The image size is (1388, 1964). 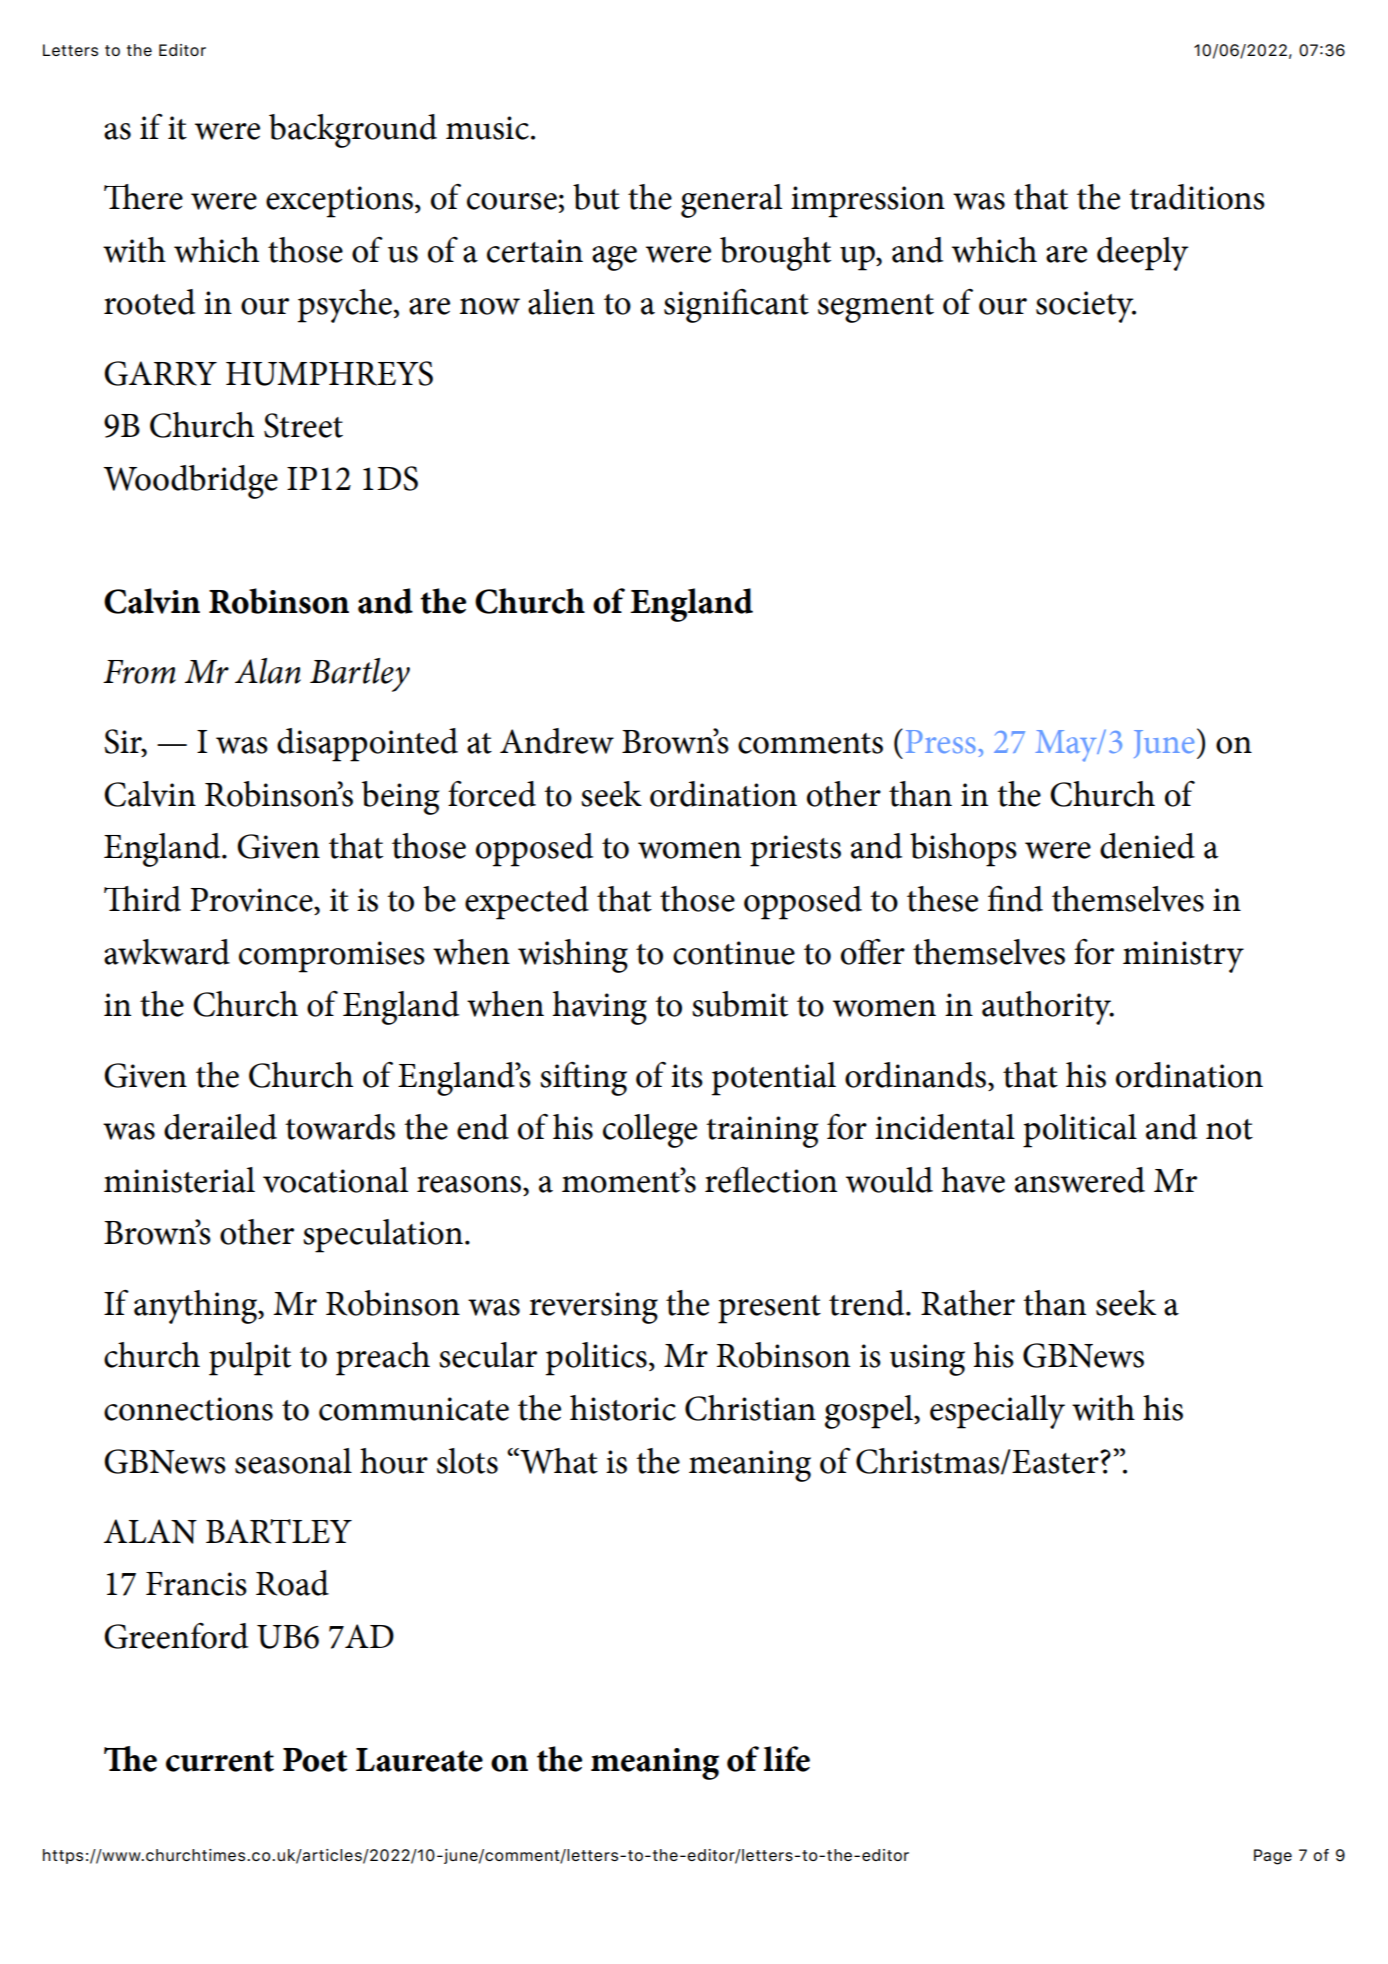 What do you see at coordinates (190, 482) in the document?
I see `Woodbridge` at bounding box center [190, 482].
